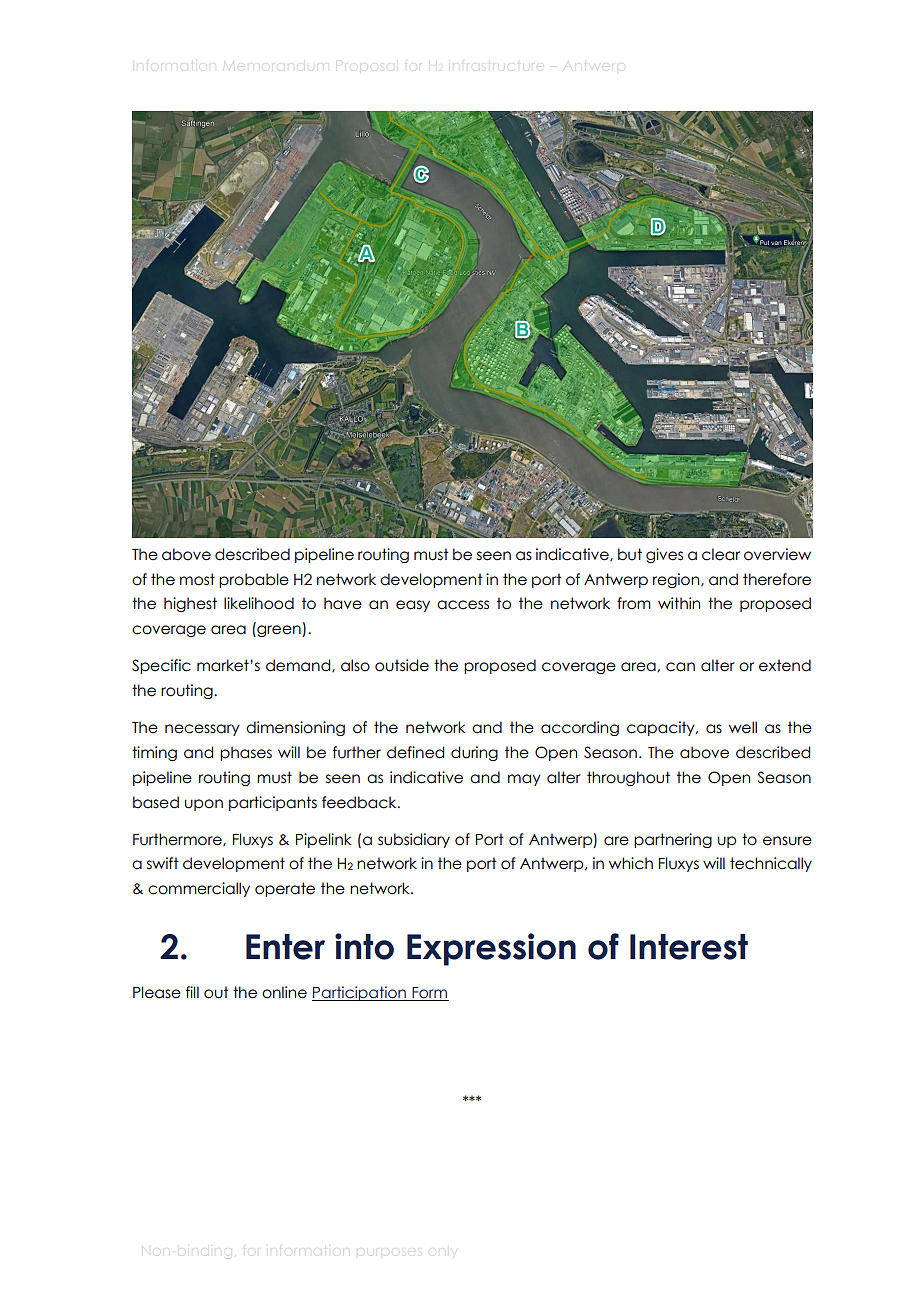 This screenshot has height=1308, width=924. Describe the element at coordinates (202, 730) in the screenshot. I see `necessary` at that location.
